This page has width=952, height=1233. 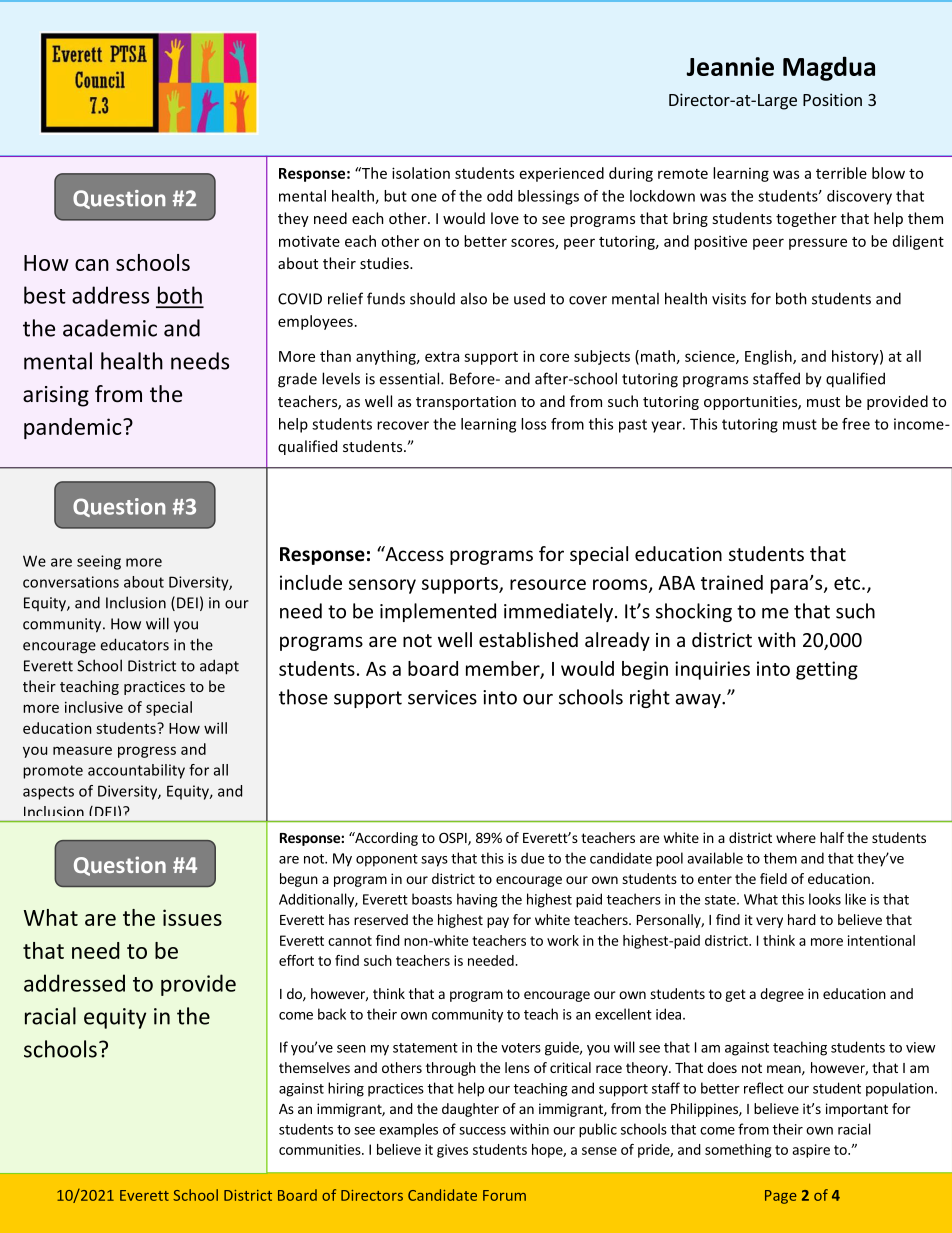 What do you see at coordinates (528, 639) in the page?
I see `established` at bounding box center [528, 639].
